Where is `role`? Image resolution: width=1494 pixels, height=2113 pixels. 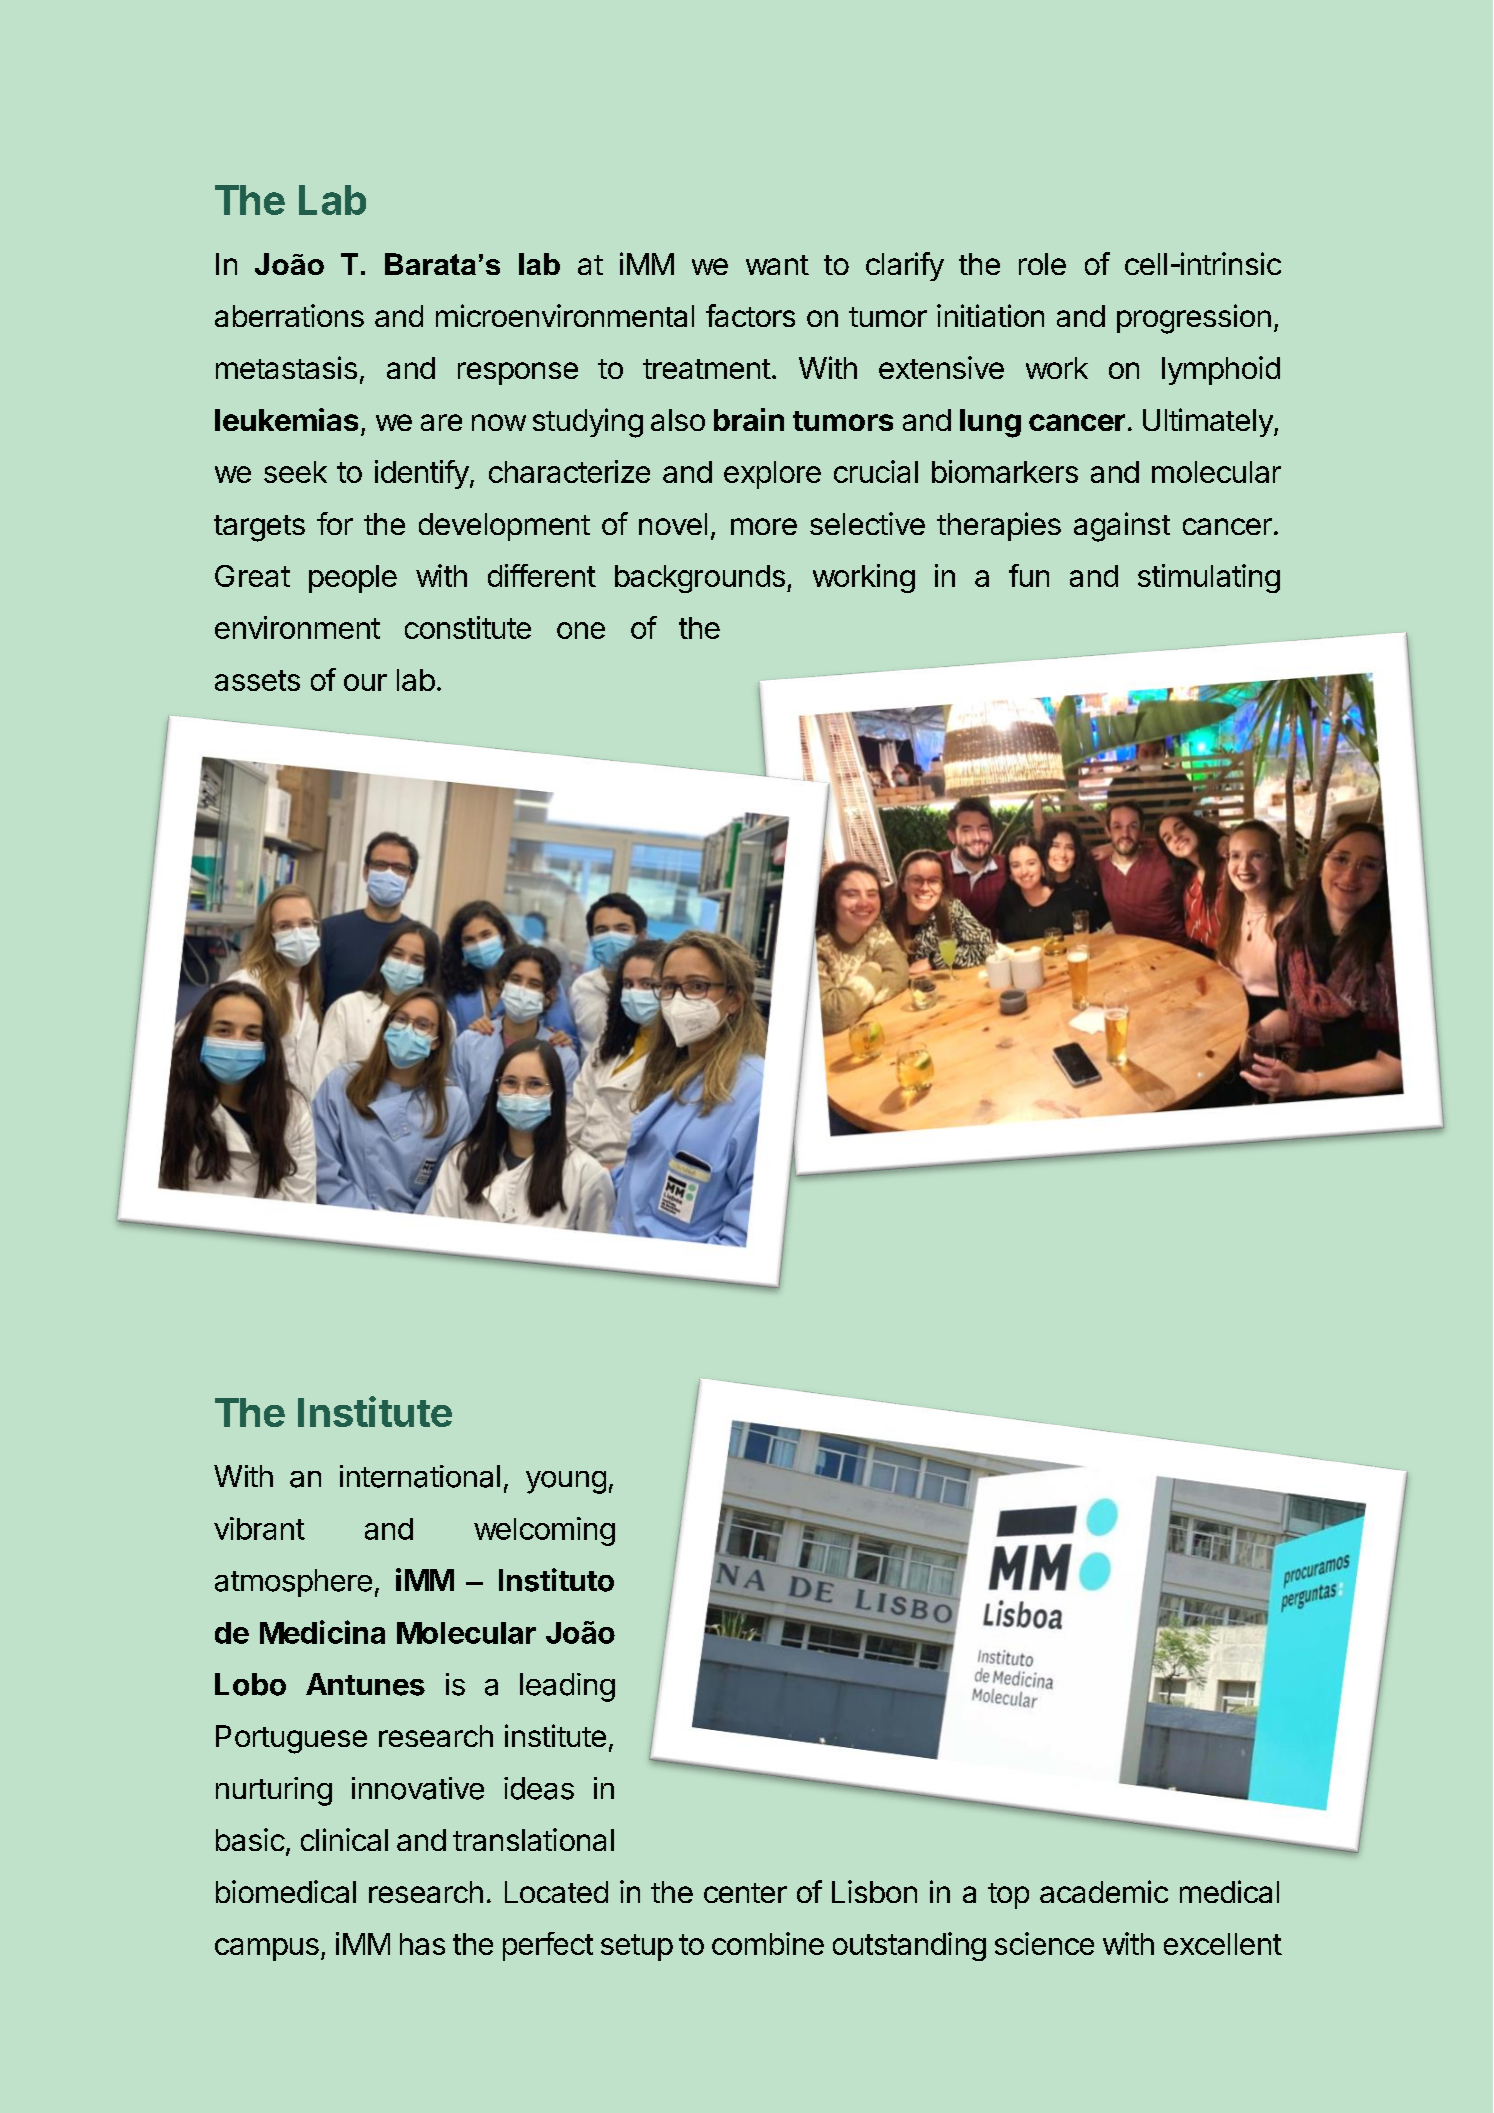 role is located at coordinates (1042, 264).
